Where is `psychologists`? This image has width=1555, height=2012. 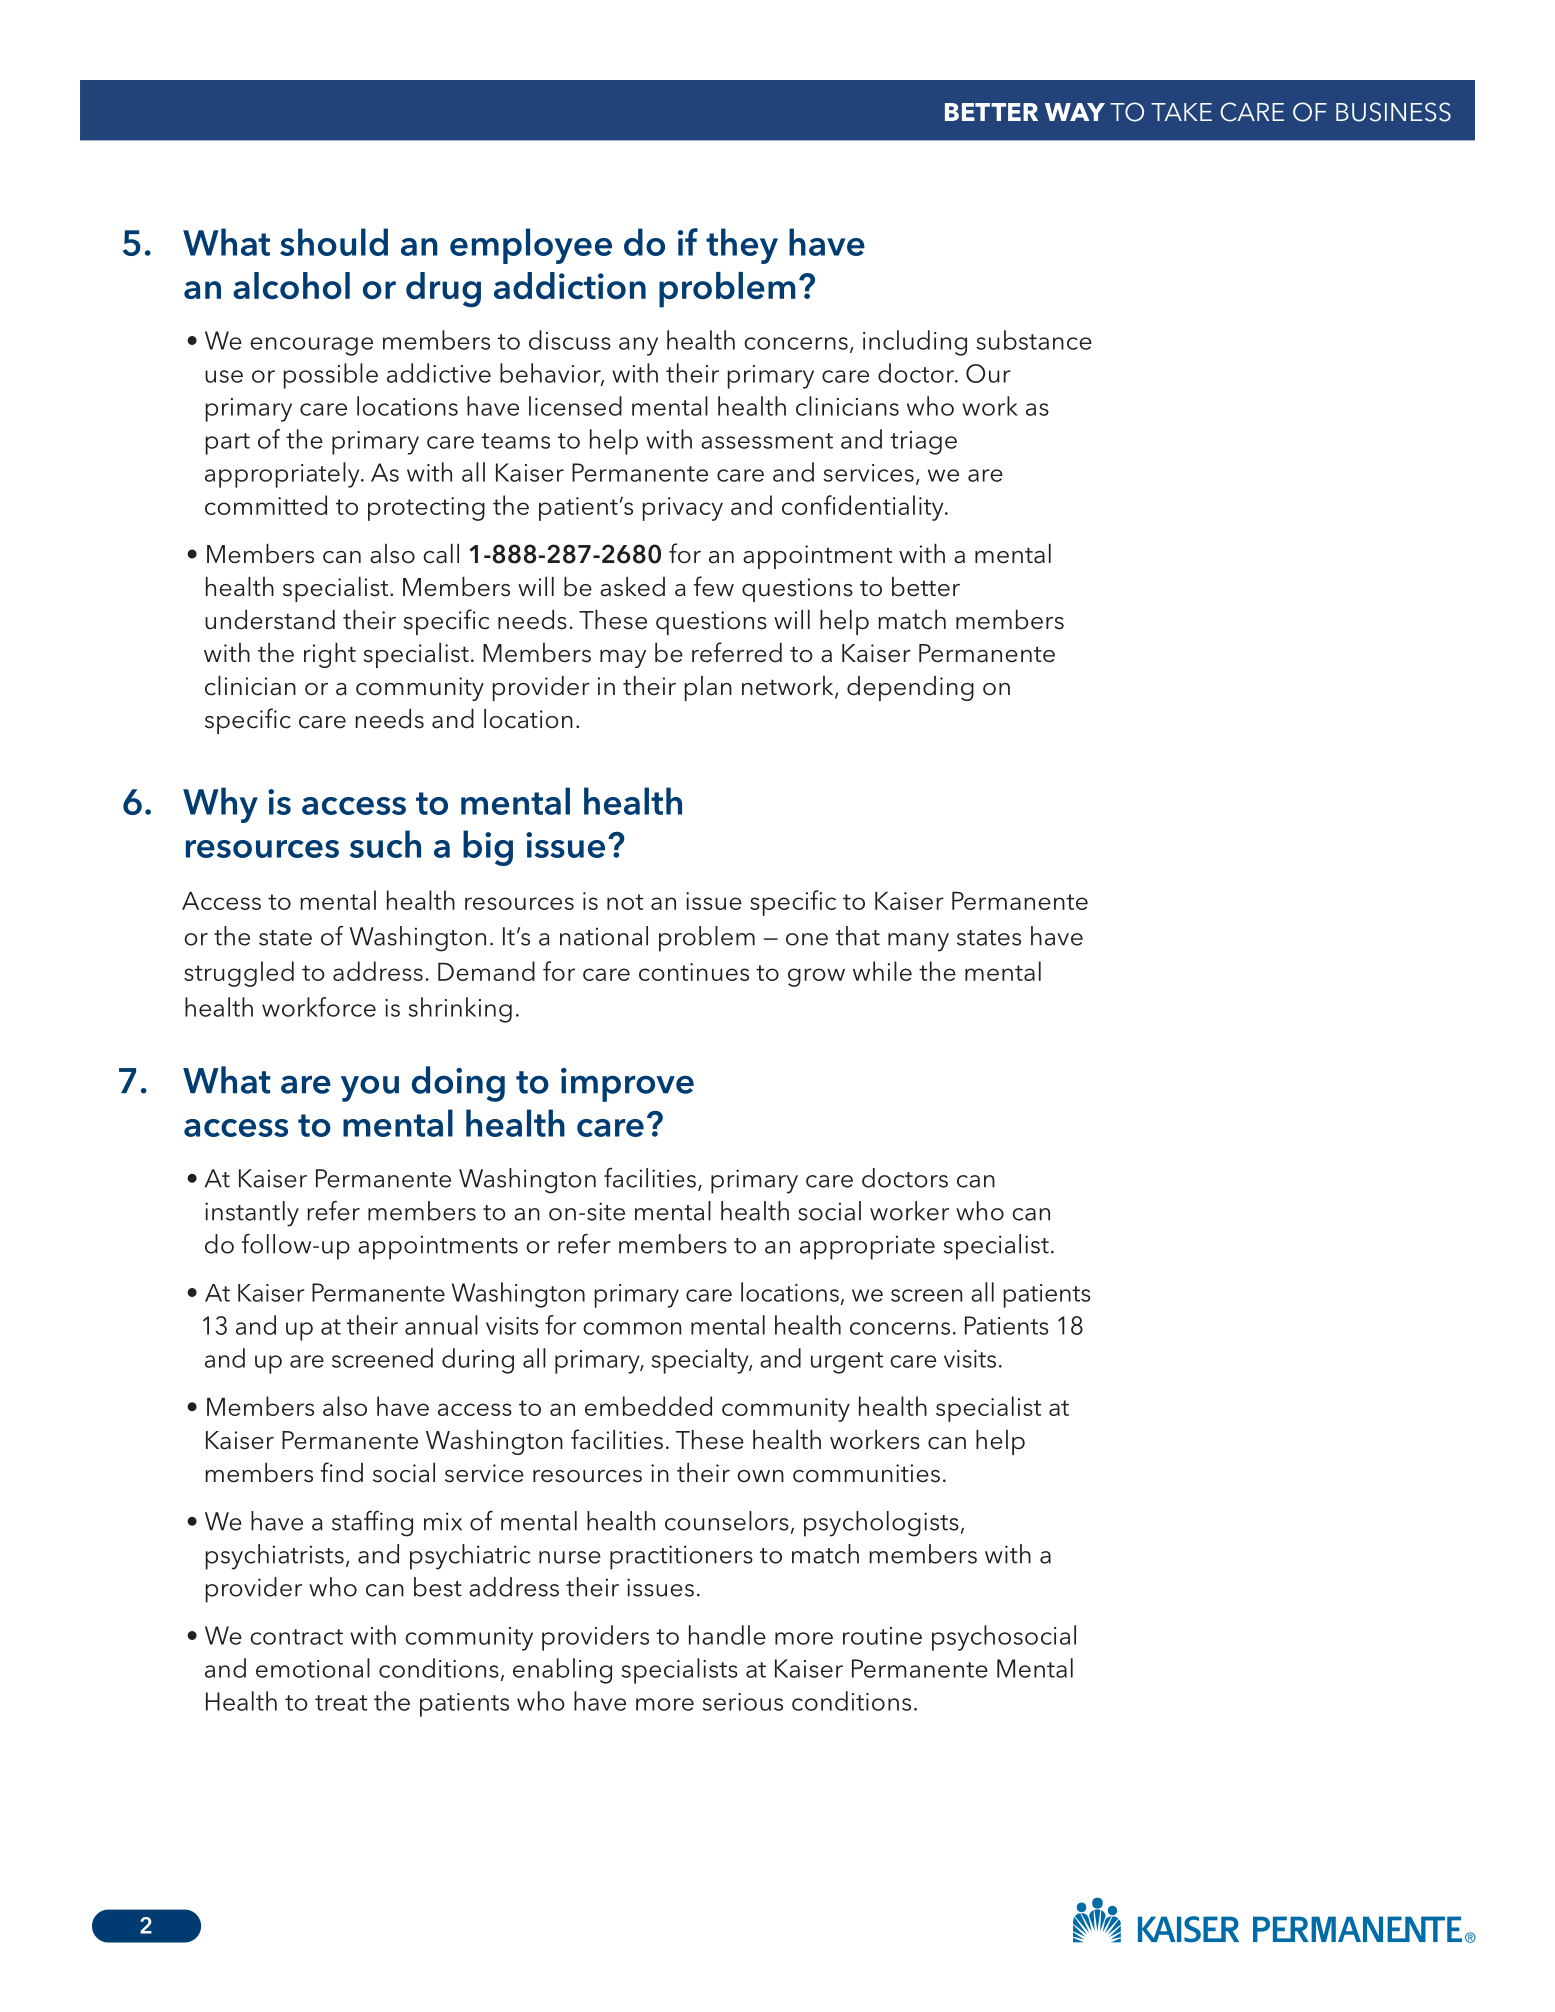
psychologists is located at coordinates (881, 1524).
